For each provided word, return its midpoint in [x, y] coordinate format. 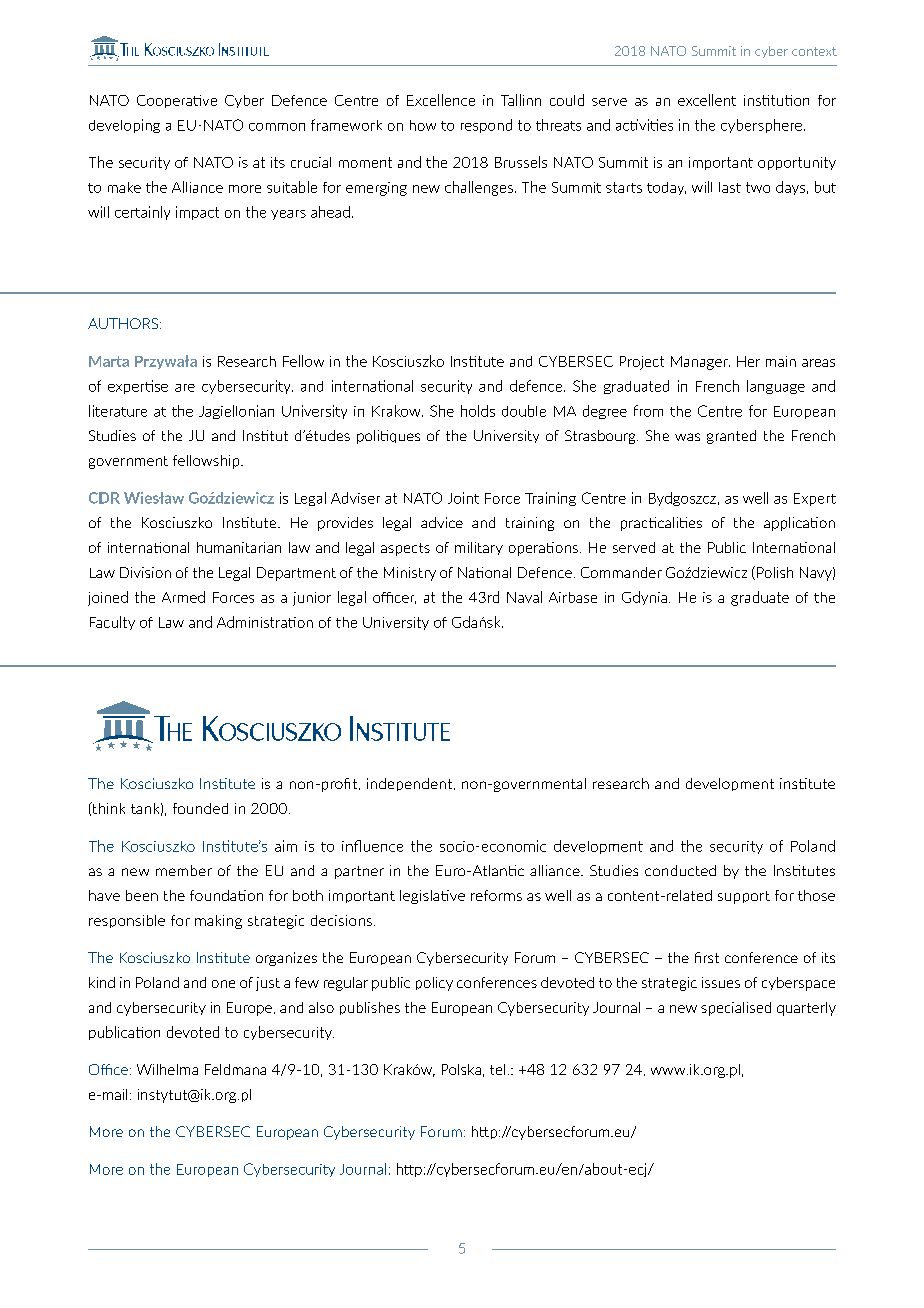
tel [497, 1069]
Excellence [441, 100]
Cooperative [177, 101]
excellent [707, 100]
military [479, 548]
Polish [775, 572]
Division [145, 572]
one [223, 984]
